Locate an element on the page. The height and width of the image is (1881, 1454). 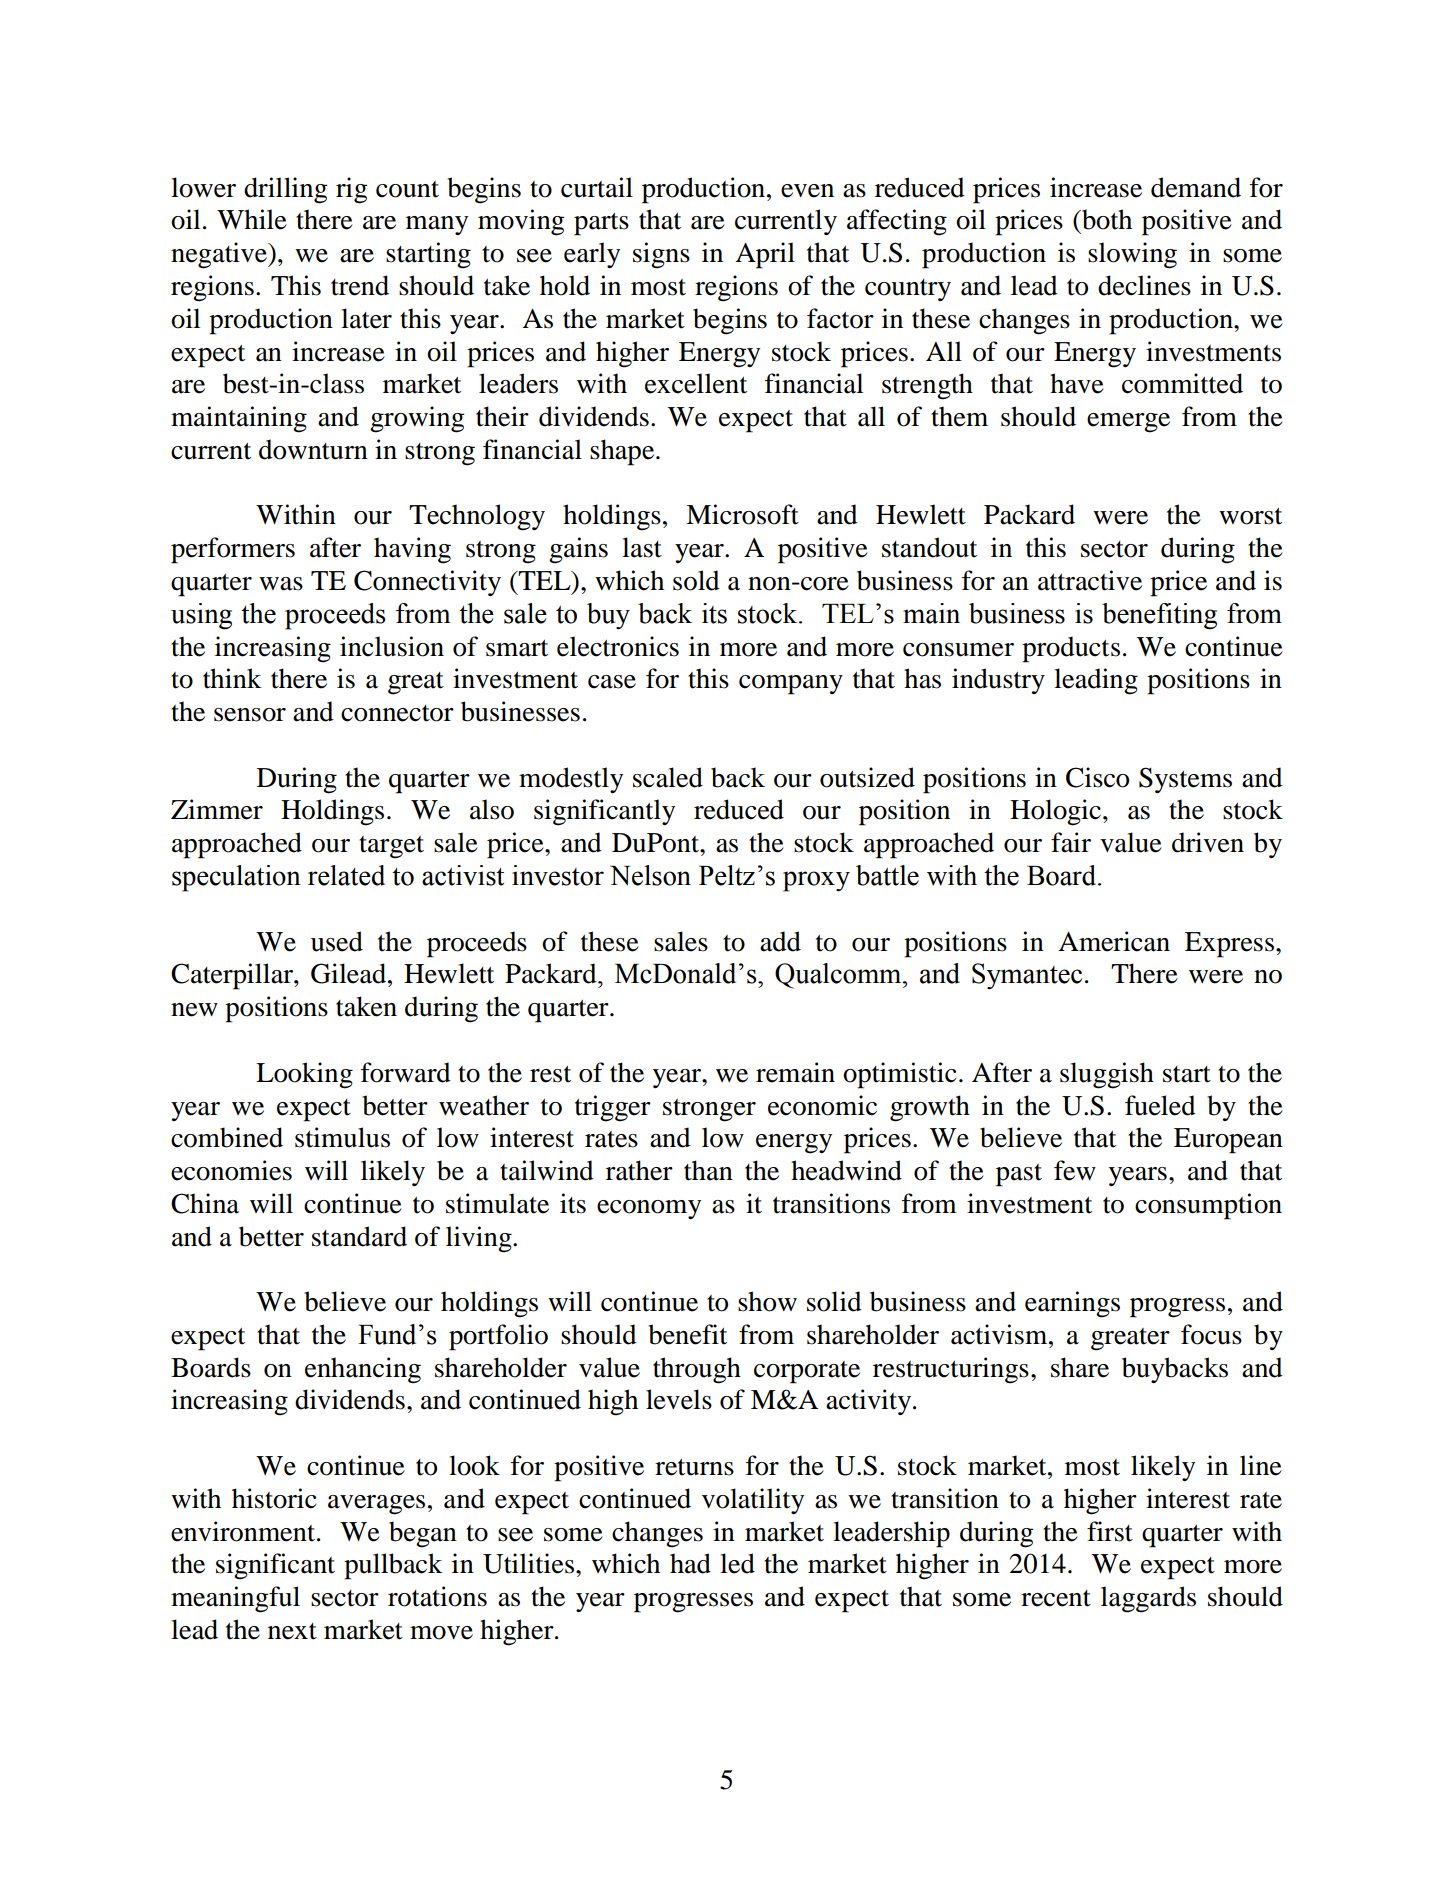
Cisco is located at coordinates (1097, 777).
